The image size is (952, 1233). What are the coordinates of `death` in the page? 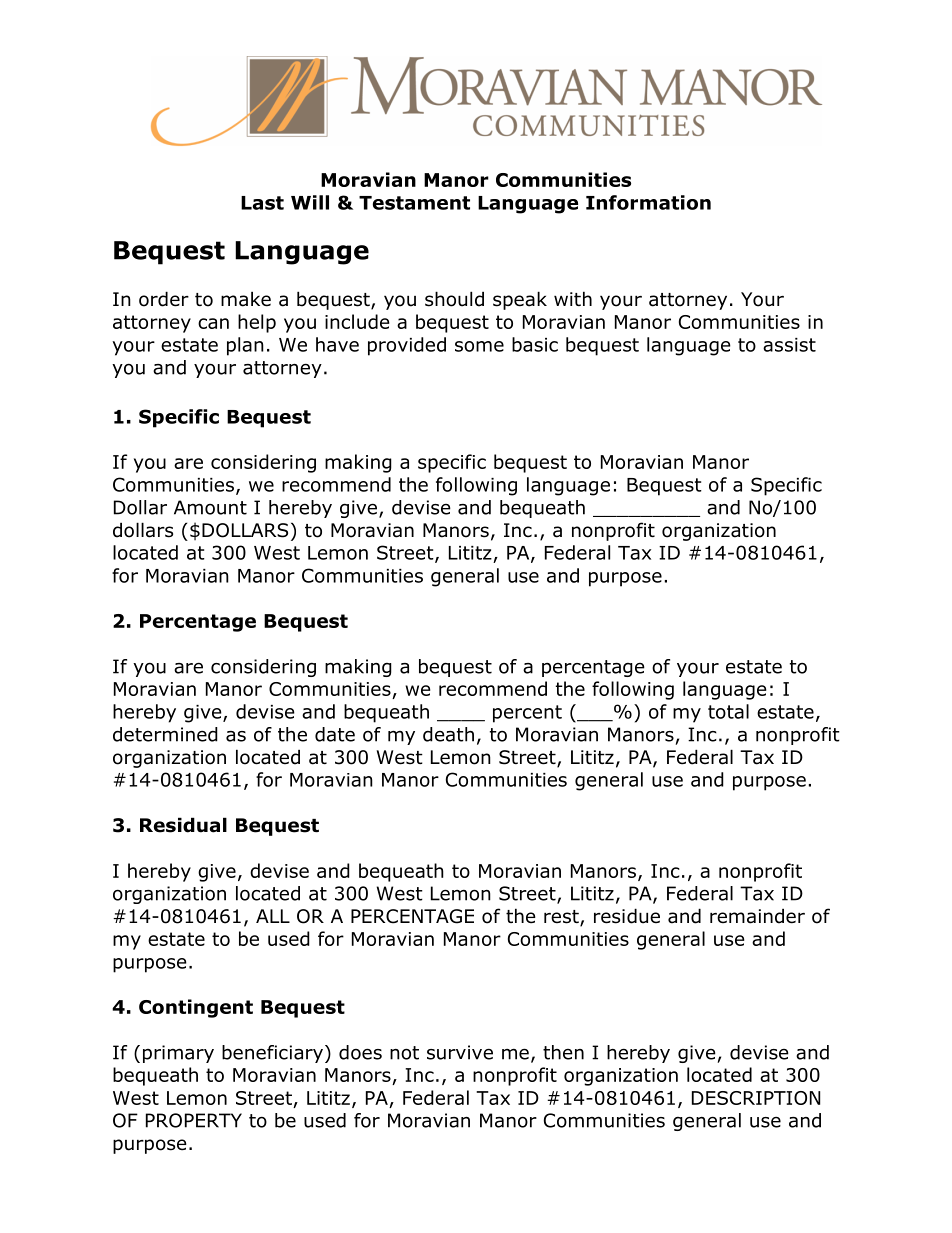 It's located at (448, 734).
